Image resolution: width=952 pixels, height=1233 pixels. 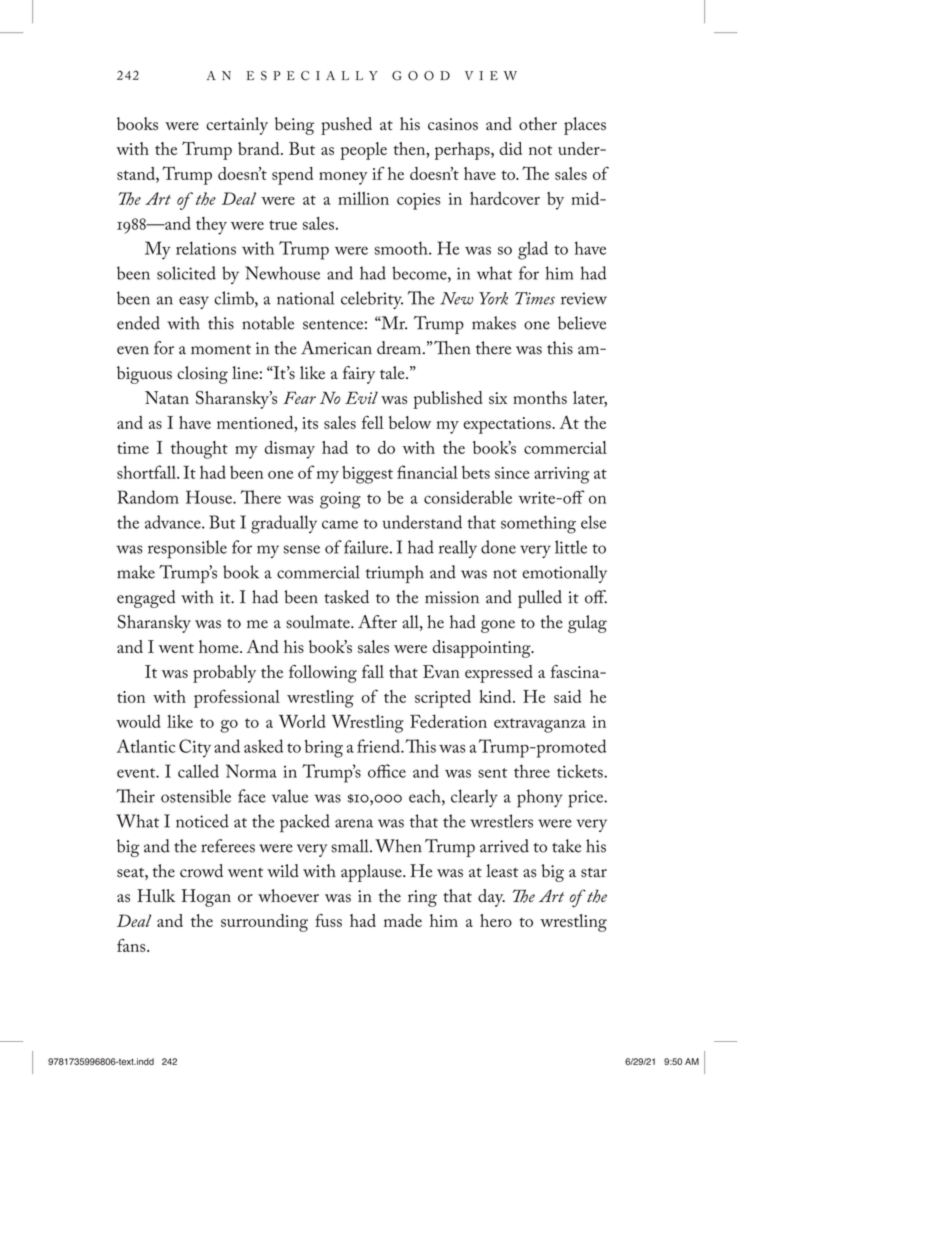 What do you see at coordinates (340, 524) in the page?
I see `came` at bounding box center [340, 524].
